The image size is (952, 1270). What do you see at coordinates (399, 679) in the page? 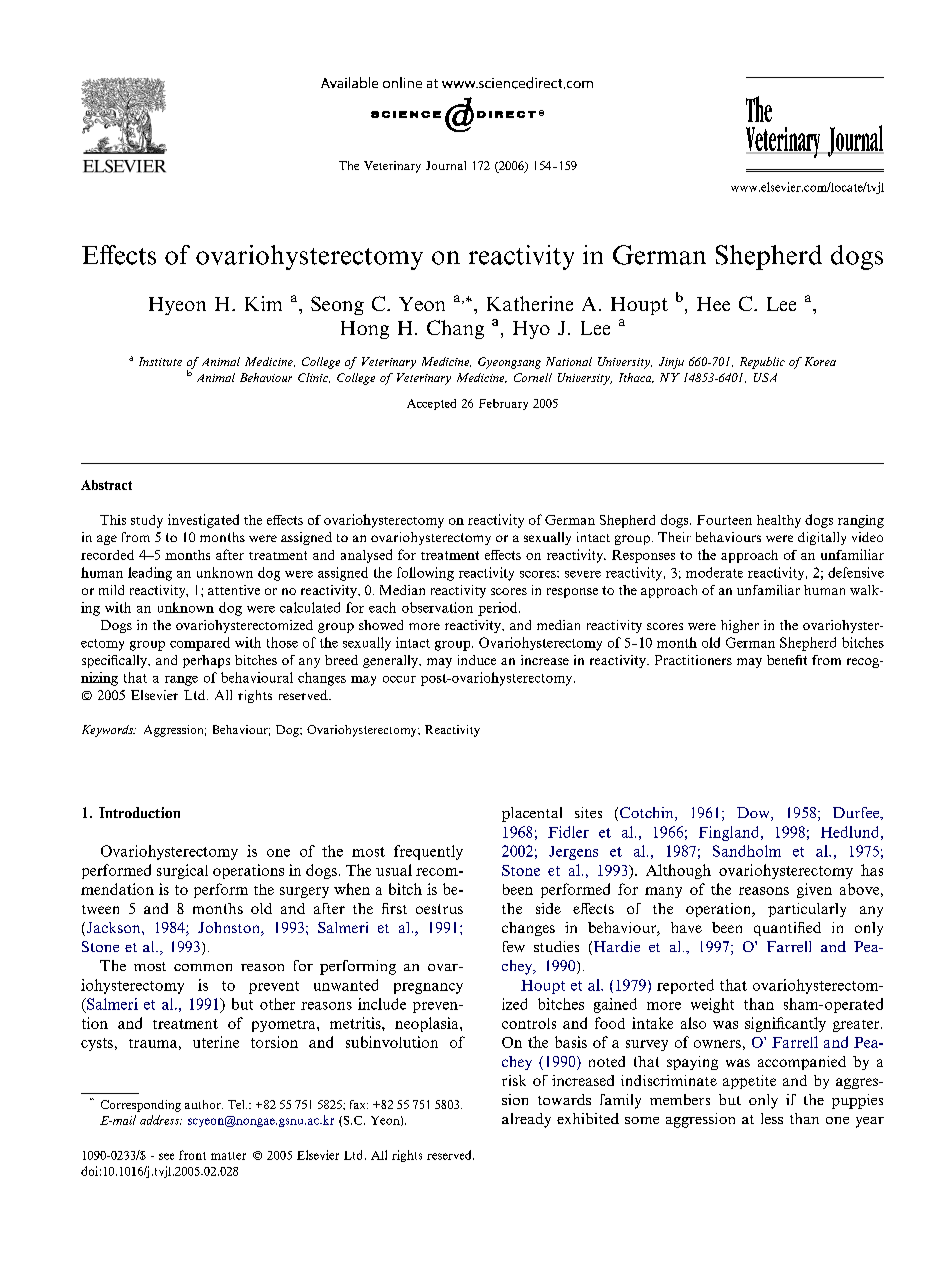
I see `occur` at bounding box center [399, 679].
